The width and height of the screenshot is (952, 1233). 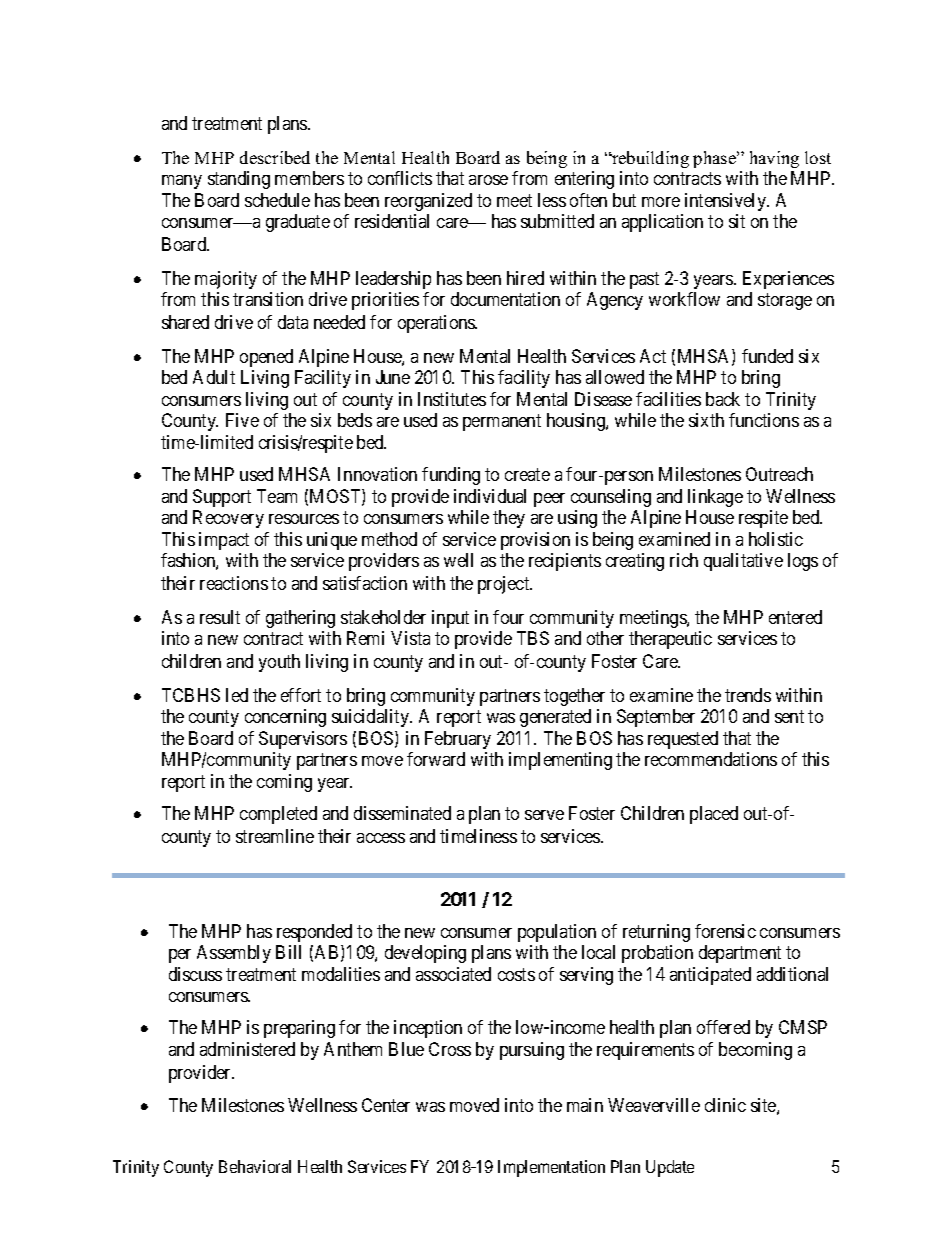 I want to click on linkage, so click(x=715, y=498).
